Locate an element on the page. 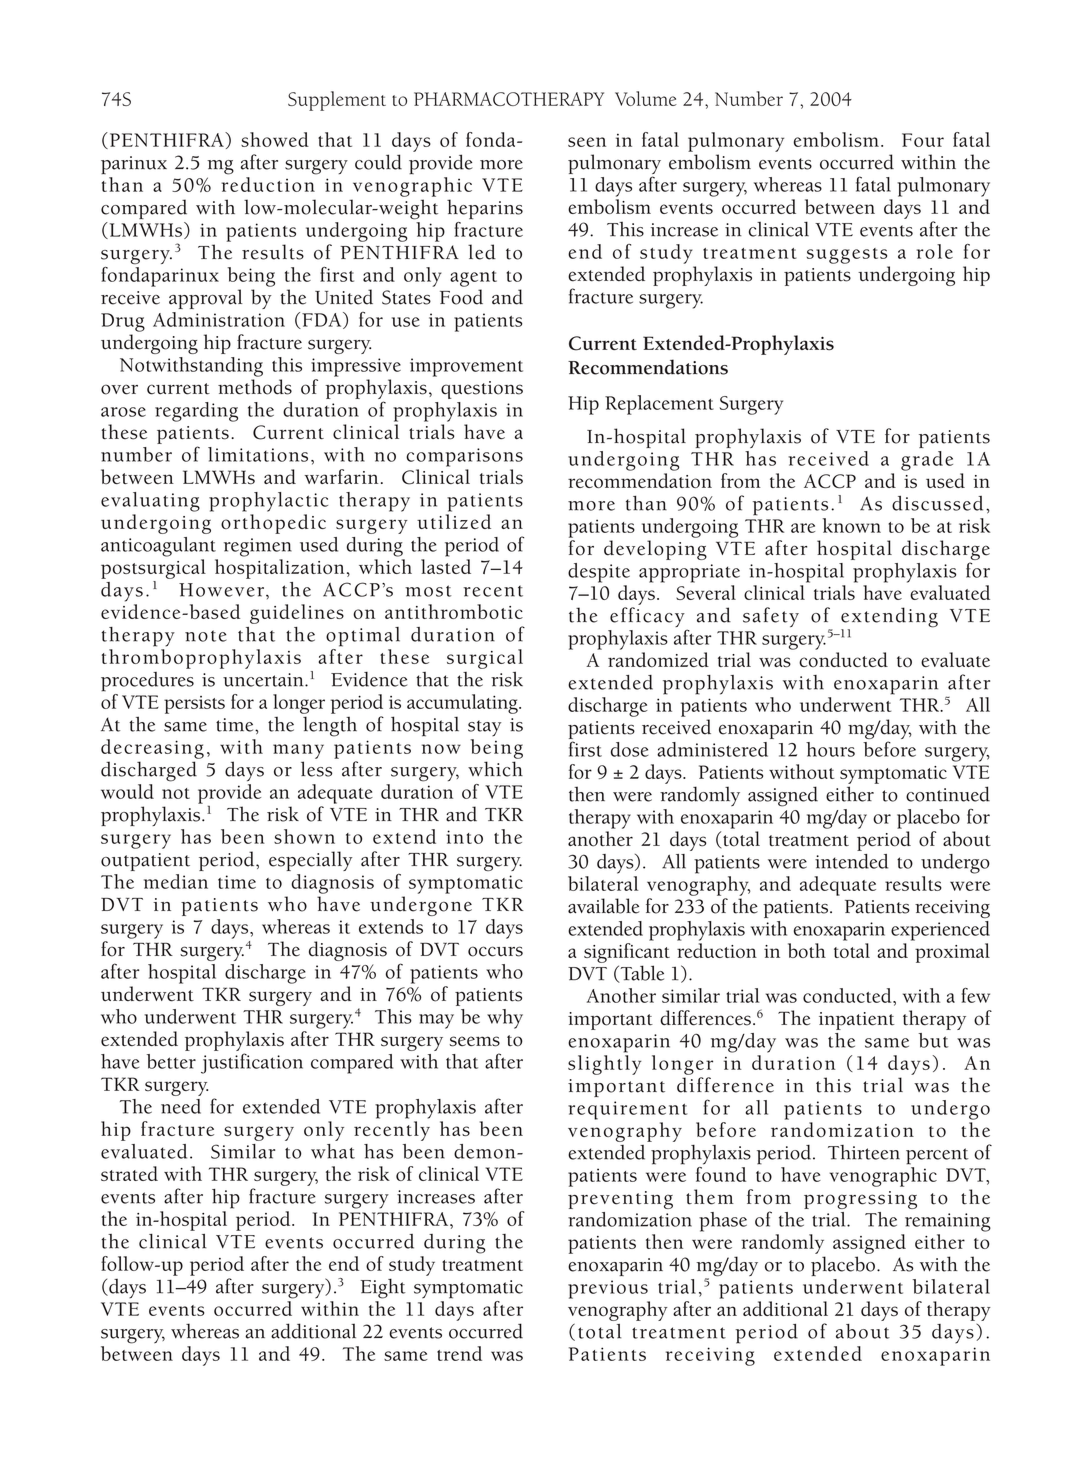 The width and height of the document is (1089, 1457). previous is located at coordinates (608, 1289).
